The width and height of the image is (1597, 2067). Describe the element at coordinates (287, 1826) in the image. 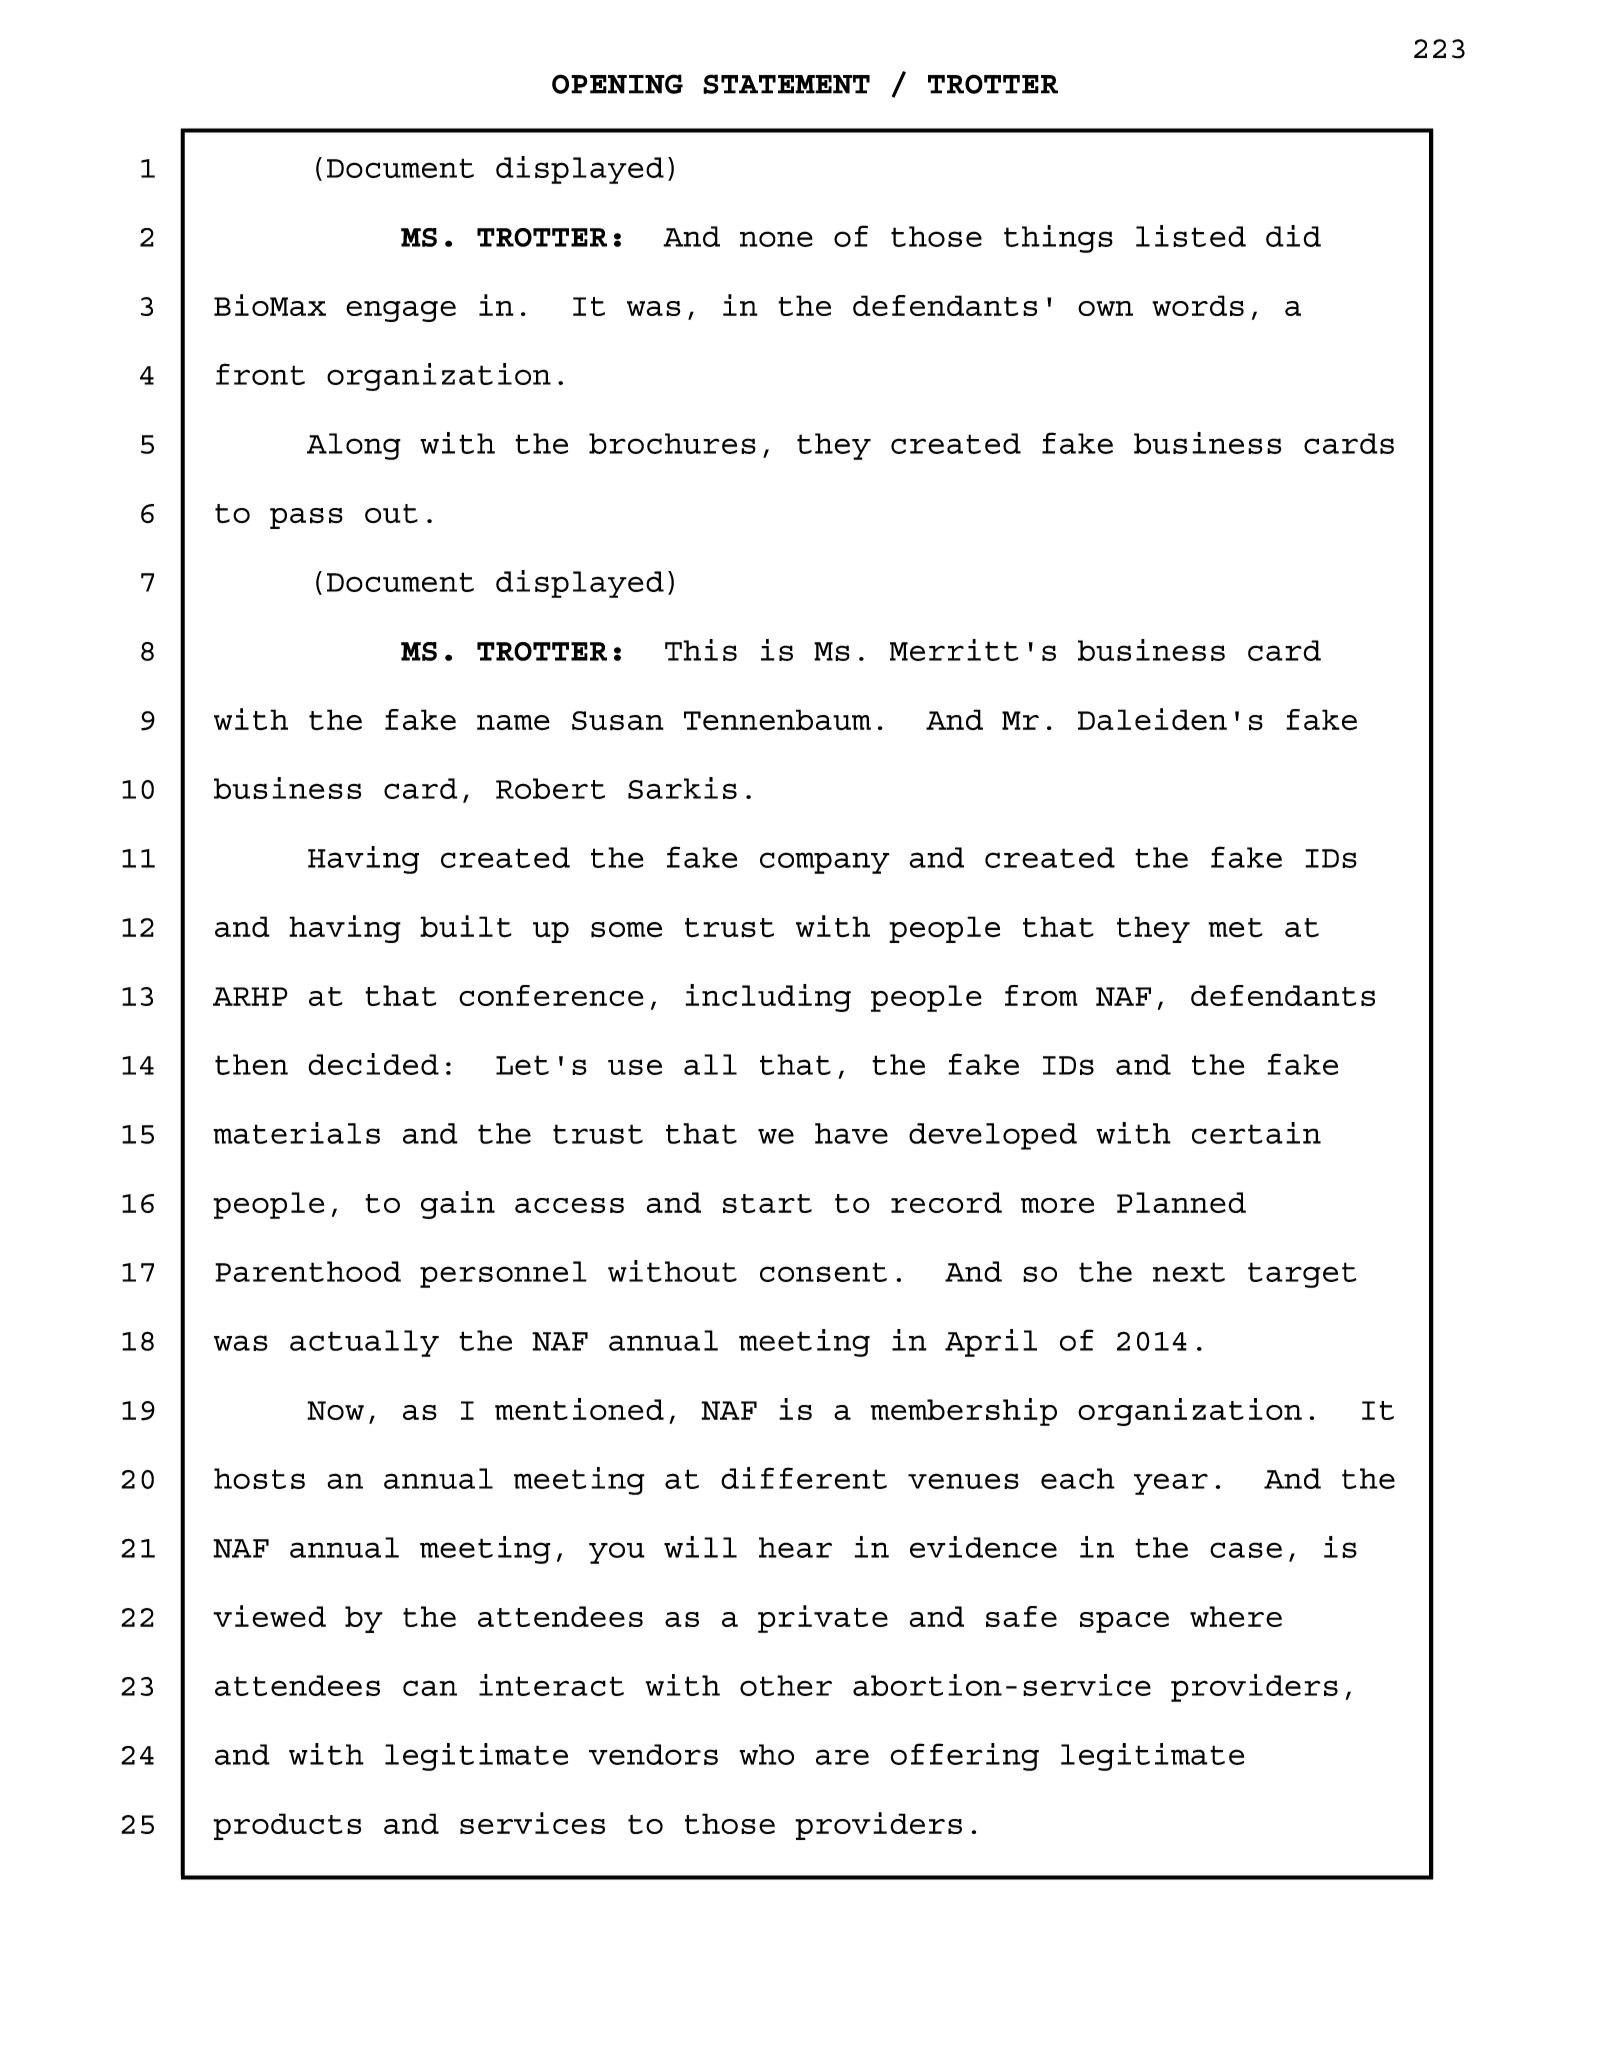

I see `products` at that location.
